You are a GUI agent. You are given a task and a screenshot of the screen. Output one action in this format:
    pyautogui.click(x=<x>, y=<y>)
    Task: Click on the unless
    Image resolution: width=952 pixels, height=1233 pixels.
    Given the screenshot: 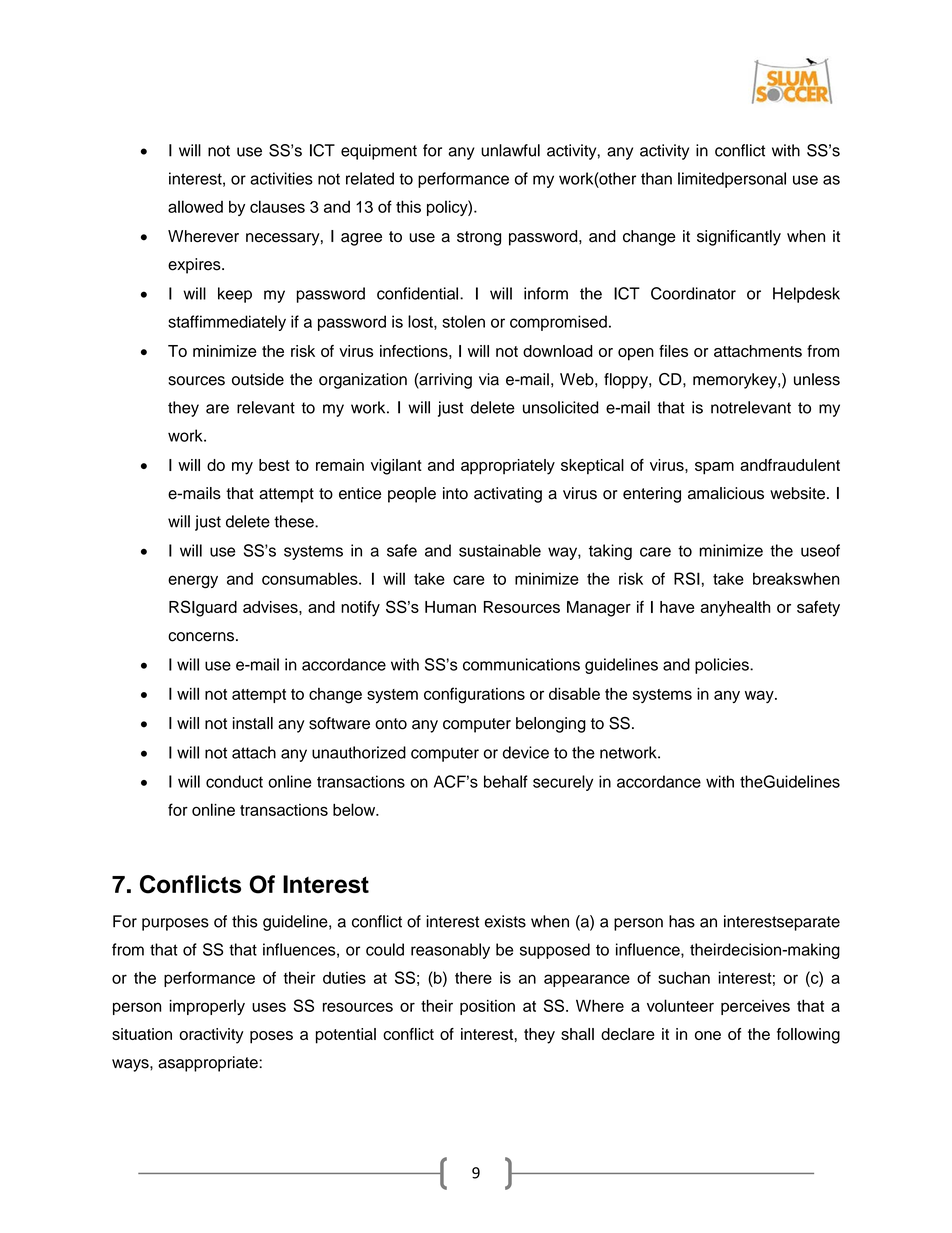 What is the action you would take?
    pyautogui.click(x=817, y=379)
